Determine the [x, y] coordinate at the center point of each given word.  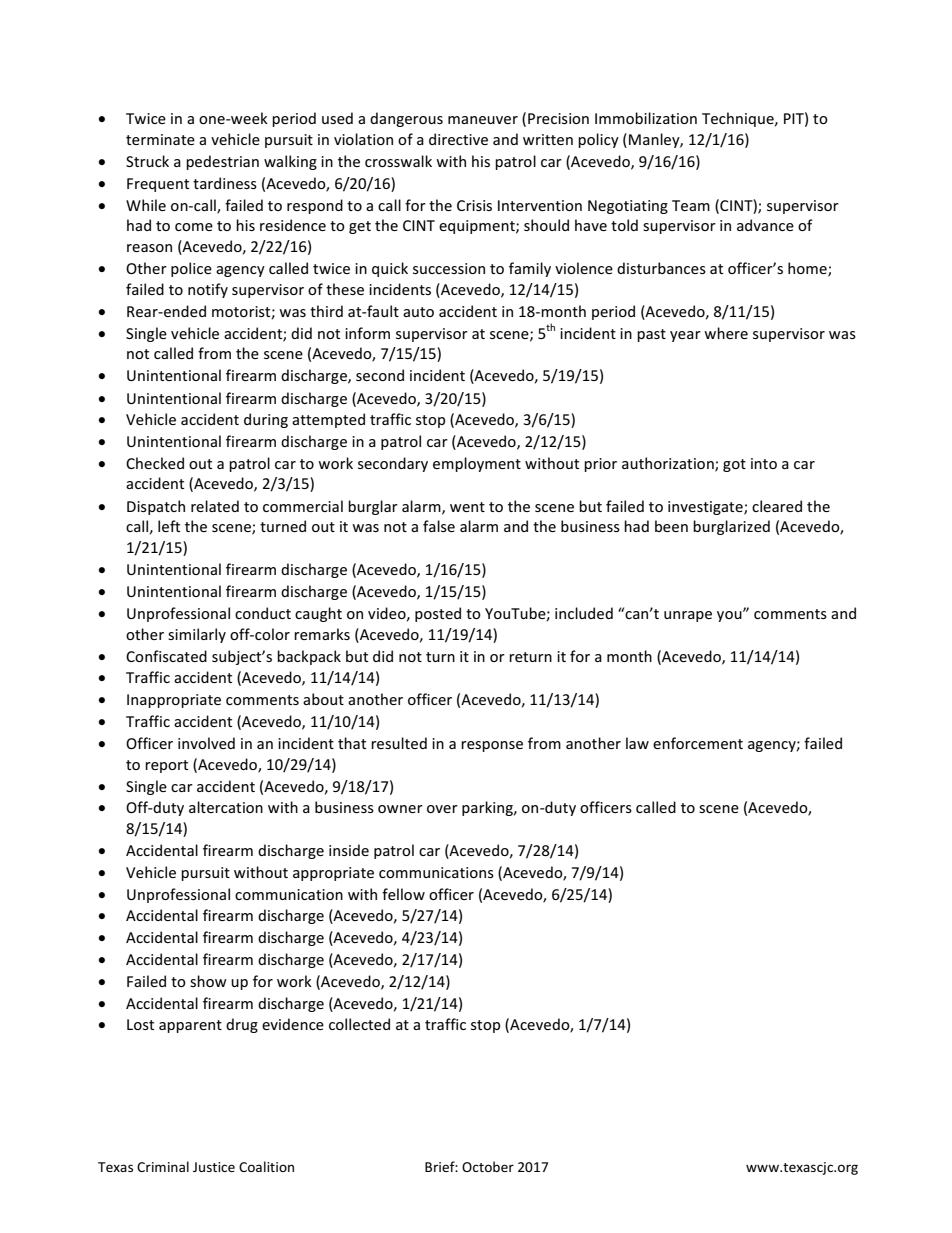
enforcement [698, 743]
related [215, 506]
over [442, 809]
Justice [214, 1167]
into [764, 463]
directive [458, 139]
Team [691, 205]
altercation [226, 807]
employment [477, 464]
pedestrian [222, 162]
